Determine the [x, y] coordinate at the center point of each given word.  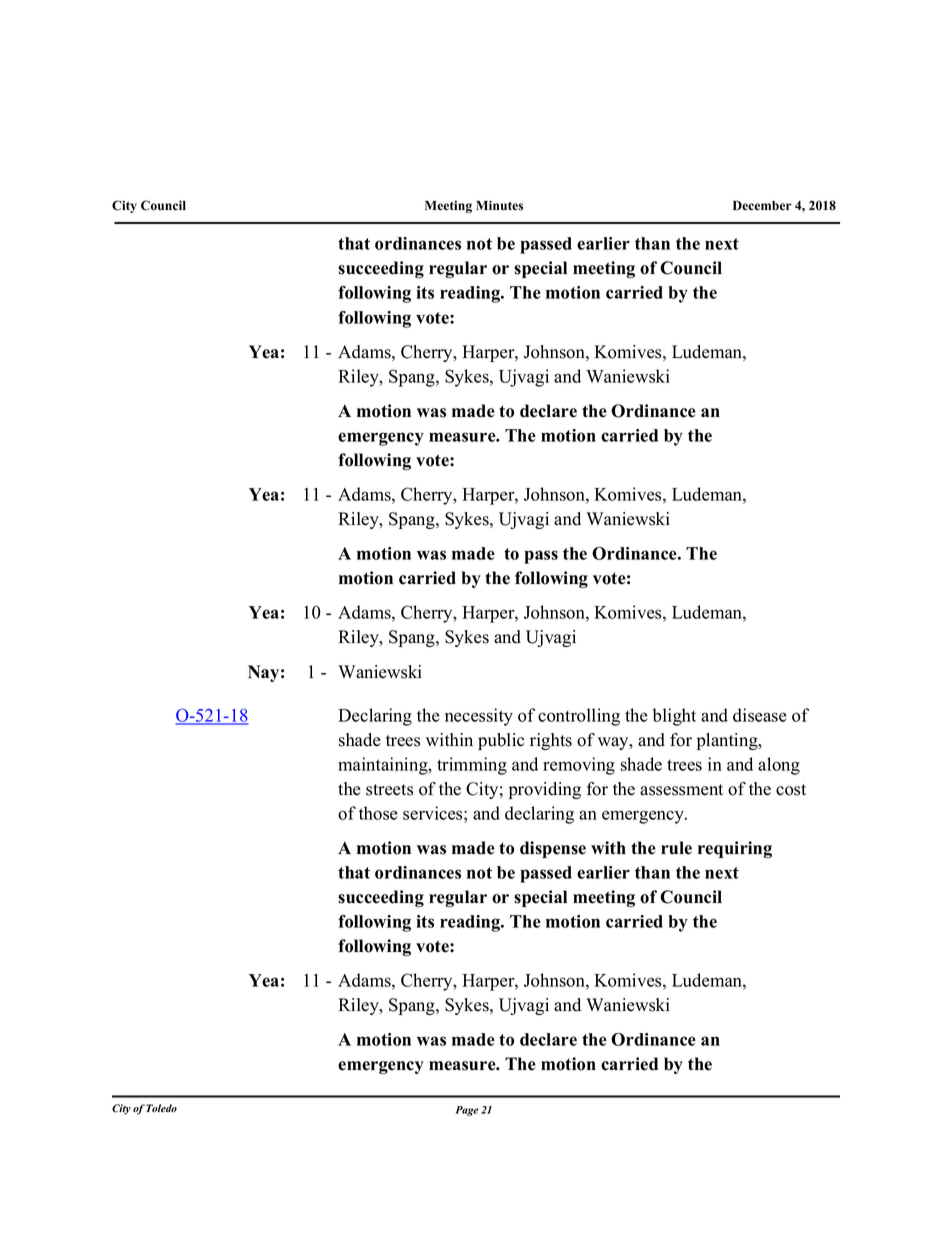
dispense [553, 849]
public [501, 741]
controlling [579, 717]
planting [728, 741]
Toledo [161, 1108]
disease [760, 715]
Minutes [499, 205]
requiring [735, 849]
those [378, 813]
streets [389, 790]
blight [674, 717]
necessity [479, 717]
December [762, 206]
